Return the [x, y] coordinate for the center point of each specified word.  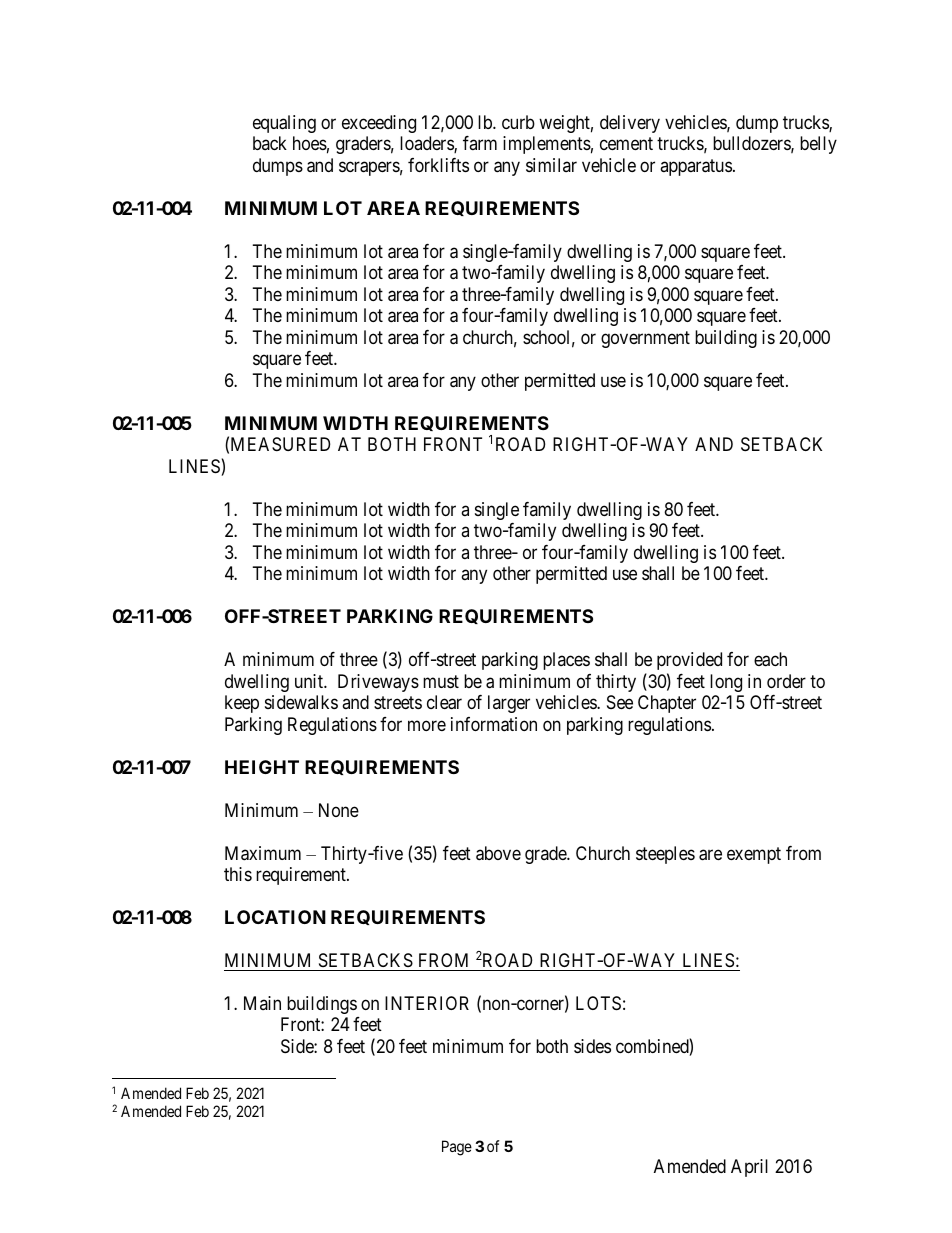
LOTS [598, 1003]
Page [457, 1148]
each [770, 659]
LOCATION [275, 917]
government [645, 339]
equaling [284, 124]
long [726, 683]
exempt [754, 855]
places [566, 661]
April [749, 1168]
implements [547, 145]
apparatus [696, 167]
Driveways [378, 683]
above [498, 853]
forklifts [438, 165]
